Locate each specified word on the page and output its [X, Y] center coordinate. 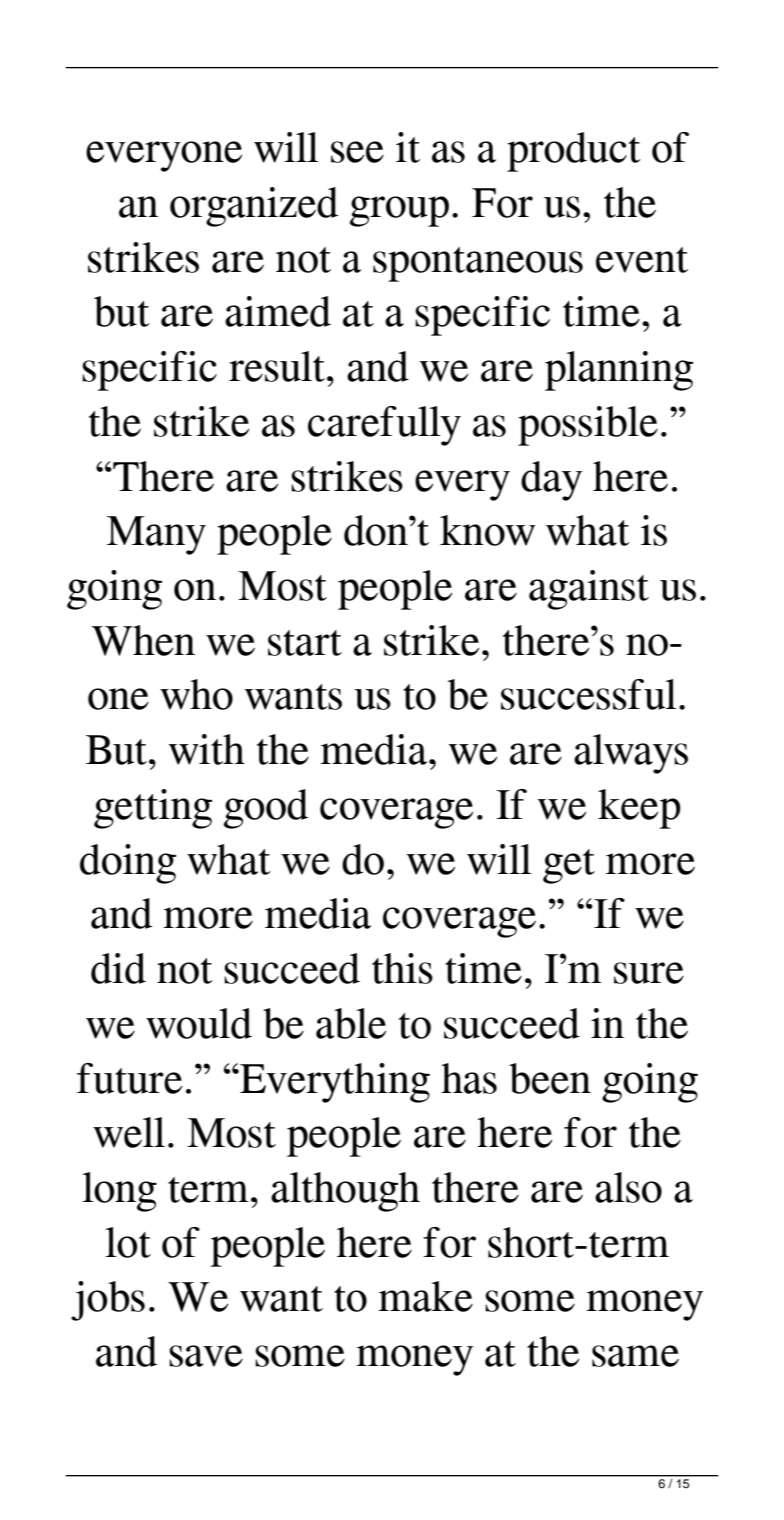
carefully [384, 426]
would [199, 1023]
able [351, 1023]
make [425, 1296]
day [551, 481]
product [574, 152]
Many [156, 535]
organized [254, 207]
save [206, 1356]
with [207, 749]
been [550, 1078]
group [399, 211]
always [631, 754]
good [266, 809]
